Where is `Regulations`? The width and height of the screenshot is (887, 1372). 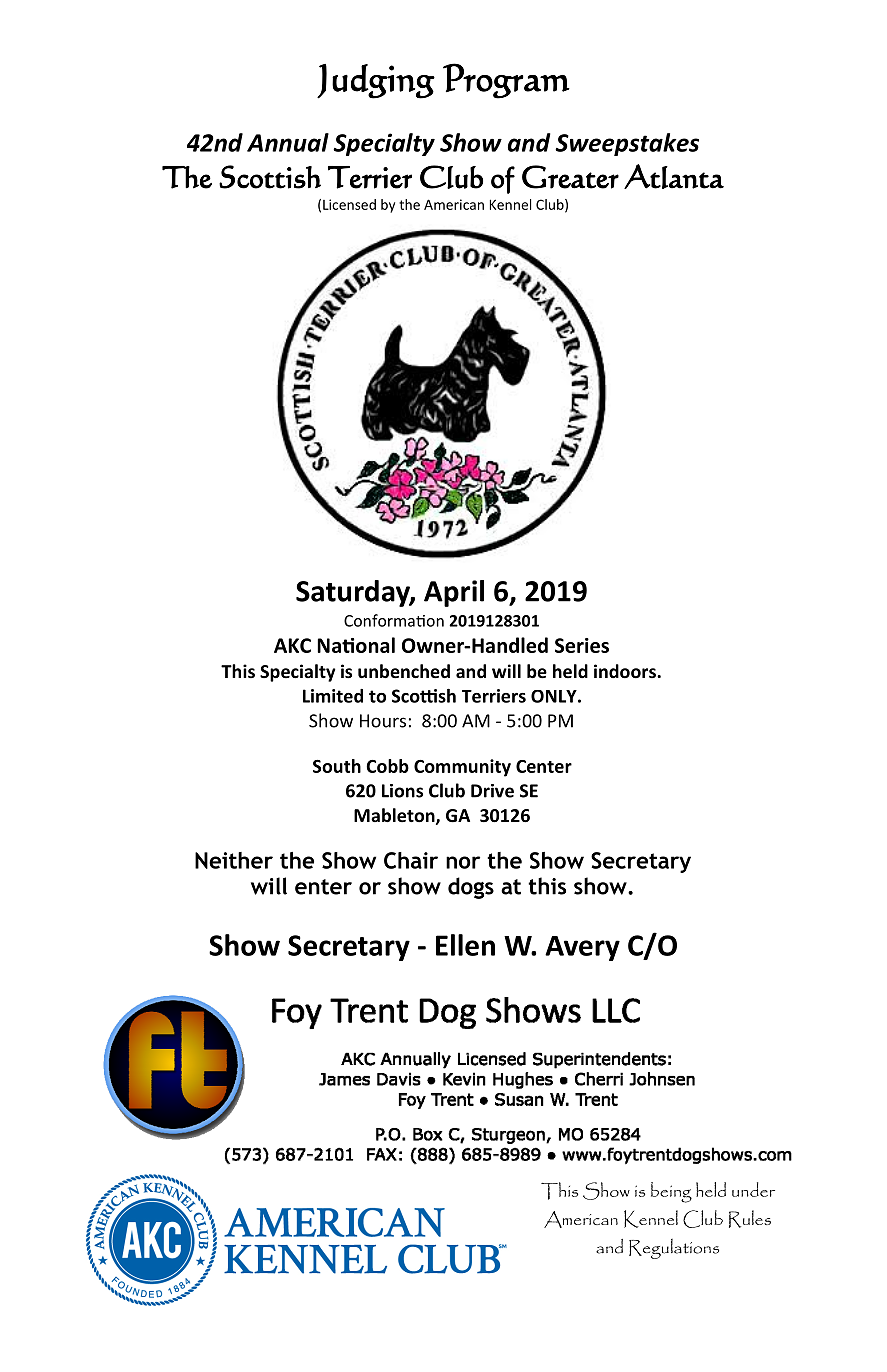
Regulations is located at coordinates (674, 1249).
